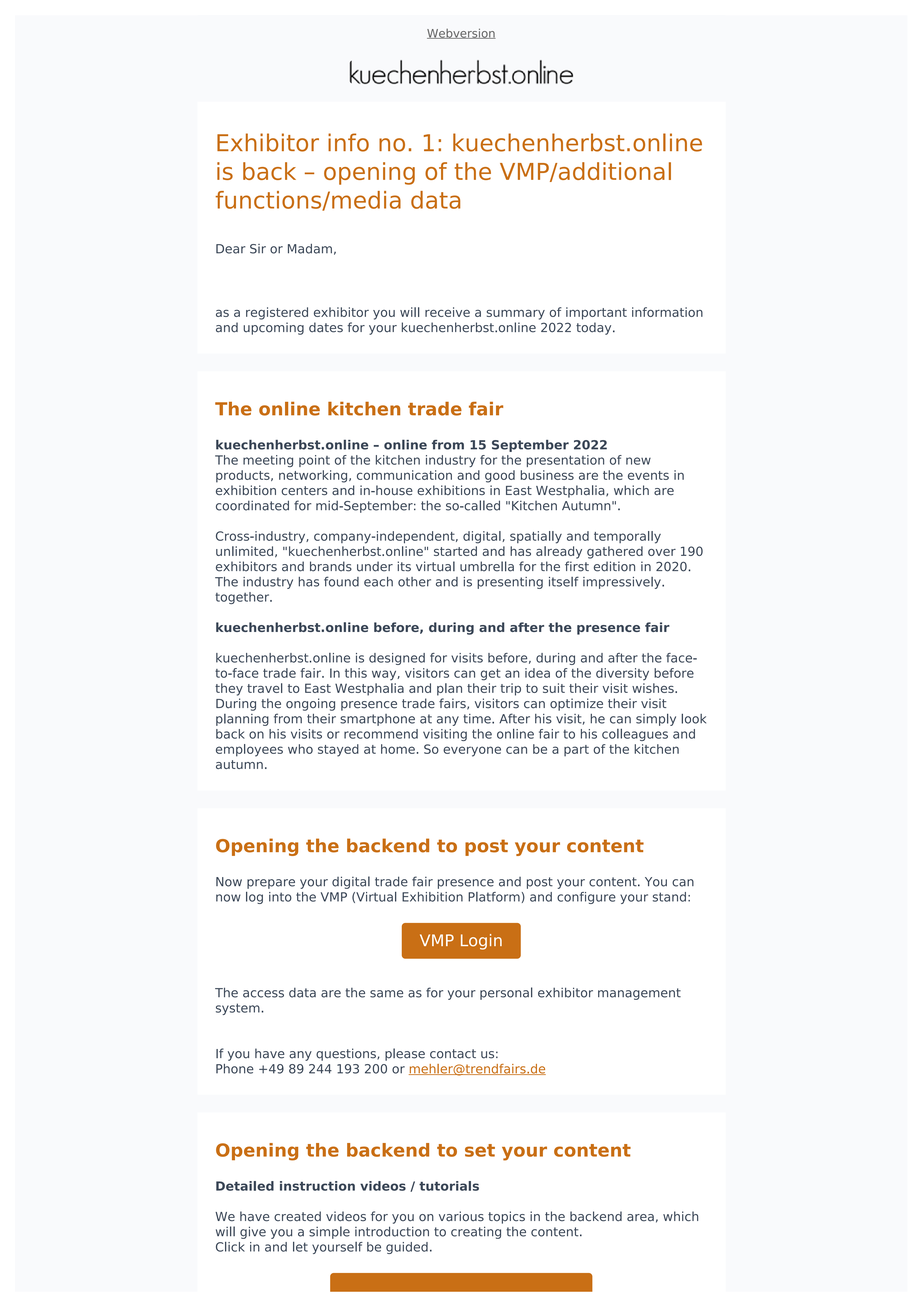  I want to click on colleagues, so click(635, 735).
